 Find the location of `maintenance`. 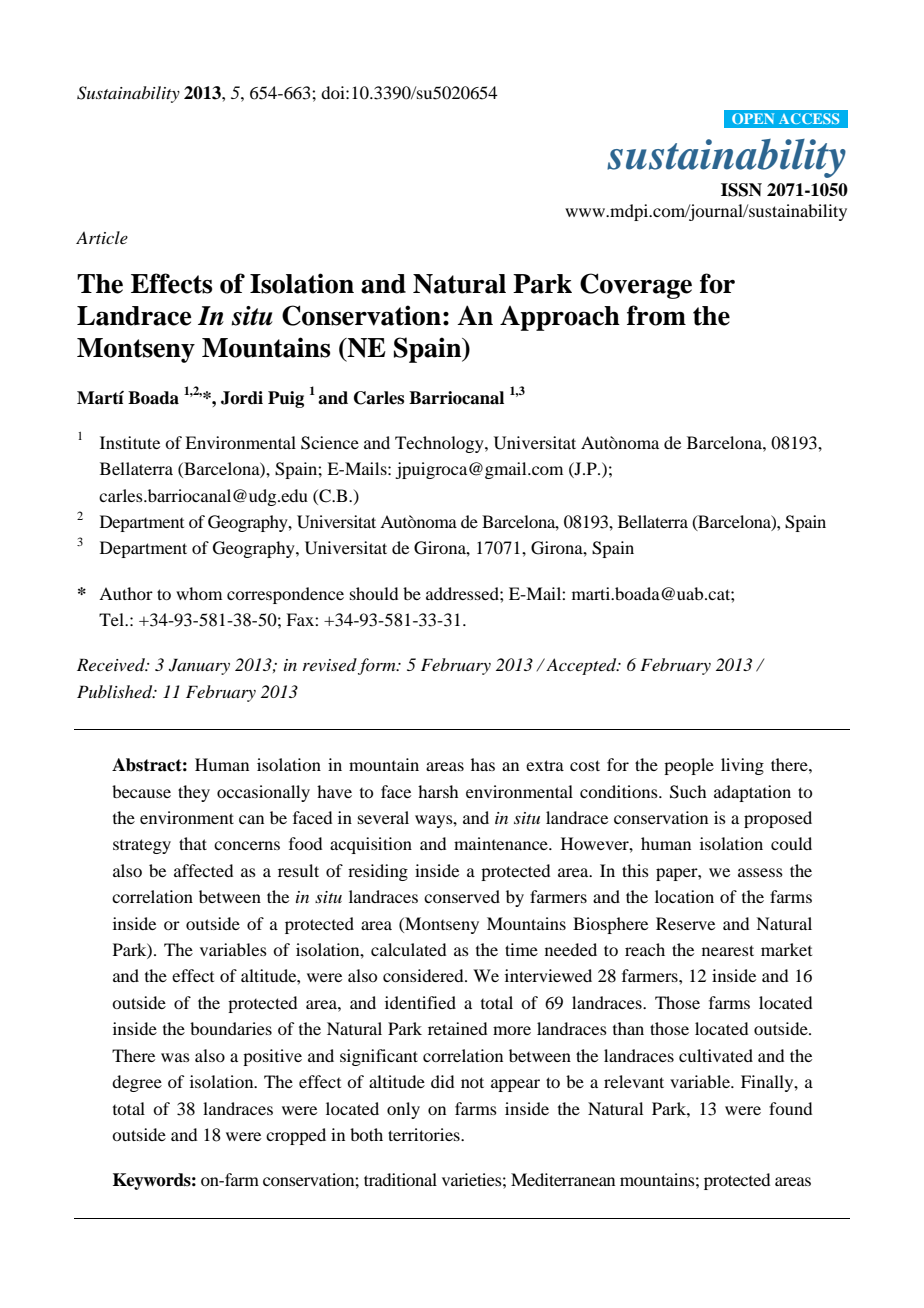

maintenance is located at coordinates (502, 843).
